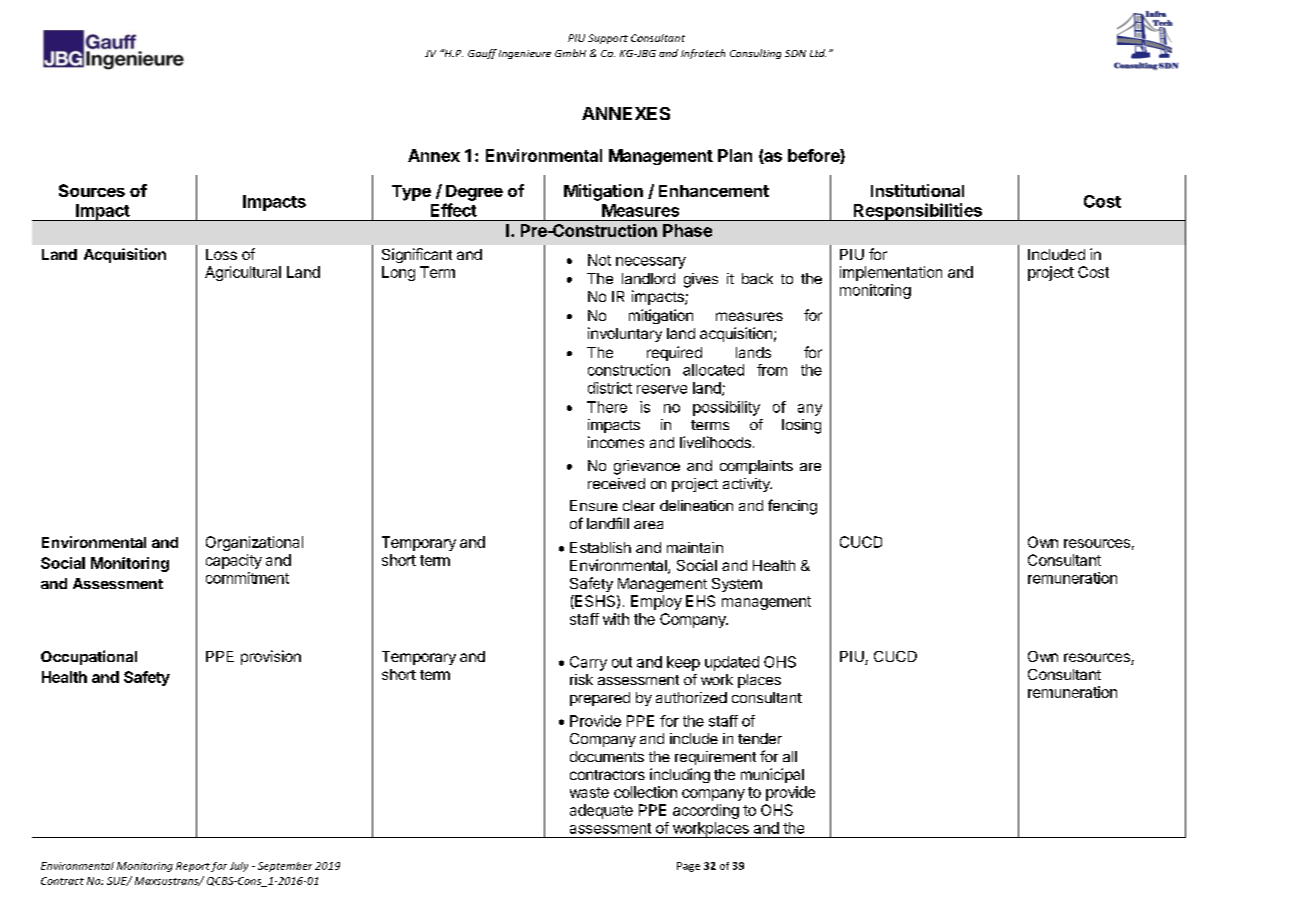 This document has height=924, width=1307. I want to click on from, so click(772, 370).
